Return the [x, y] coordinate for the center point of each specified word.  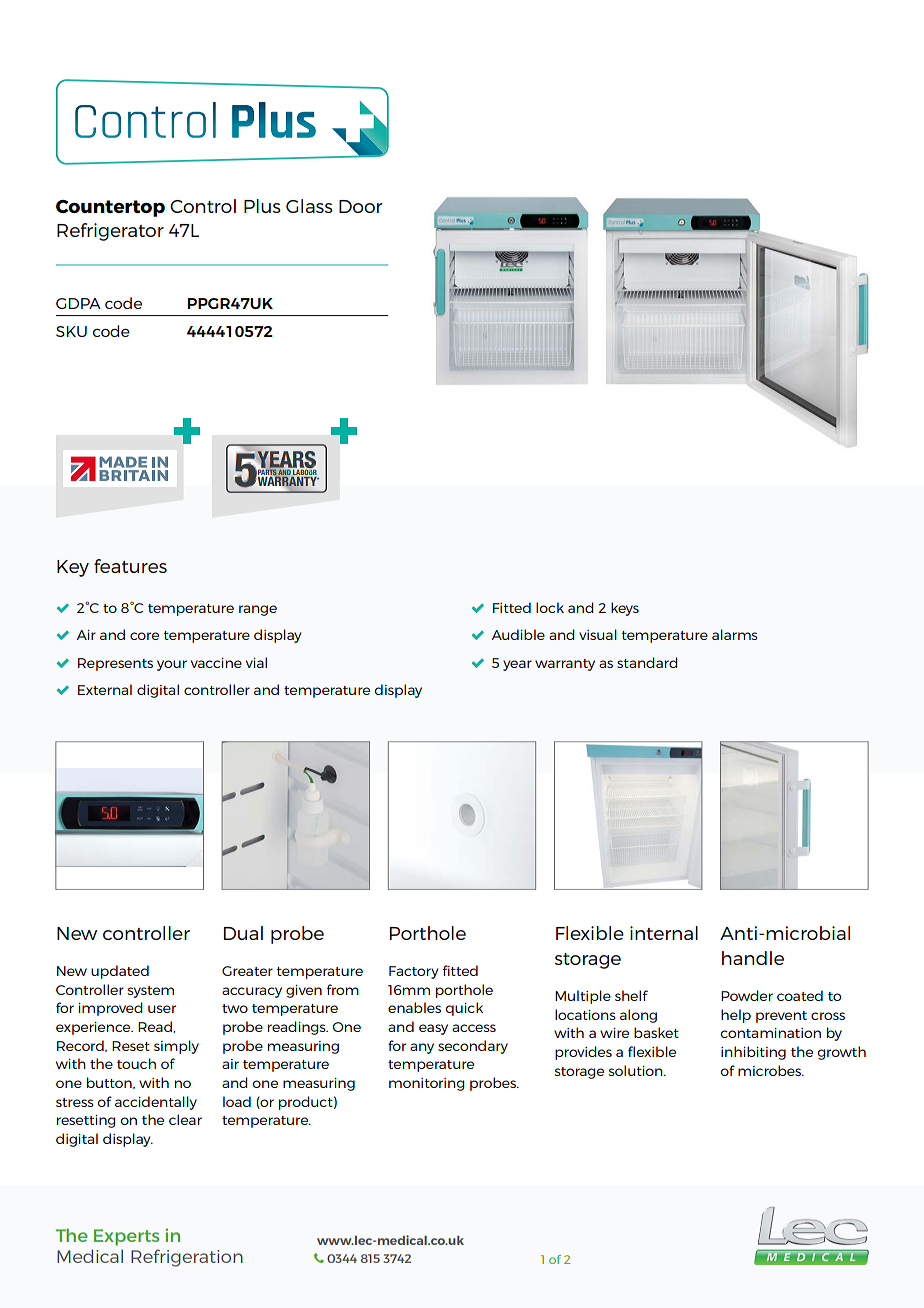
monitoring [426, 1084]
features [130, 566]
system [151, 992]
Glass [309, 206]
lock [550, 607]
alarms [735, 634]
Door [360, 206]
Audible [518, 634]
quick [464, 1009]
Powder [747, 995]
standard [647, 662]
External [105, 689]
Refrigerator [110, 232]
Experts [126, 1237]
